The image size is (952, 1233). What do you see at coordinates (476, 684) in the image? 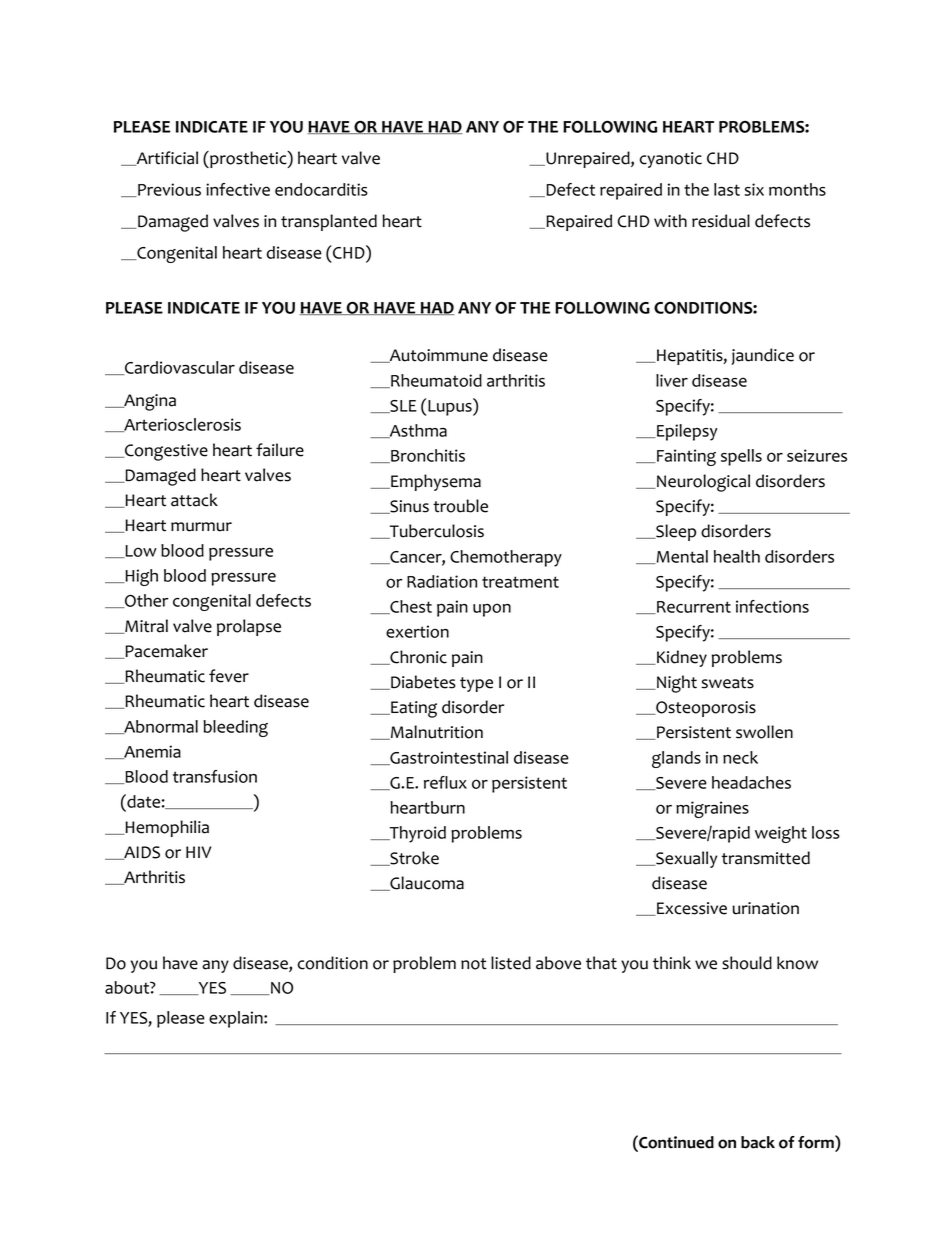
I see `type` at bounding box center [476, 684].
